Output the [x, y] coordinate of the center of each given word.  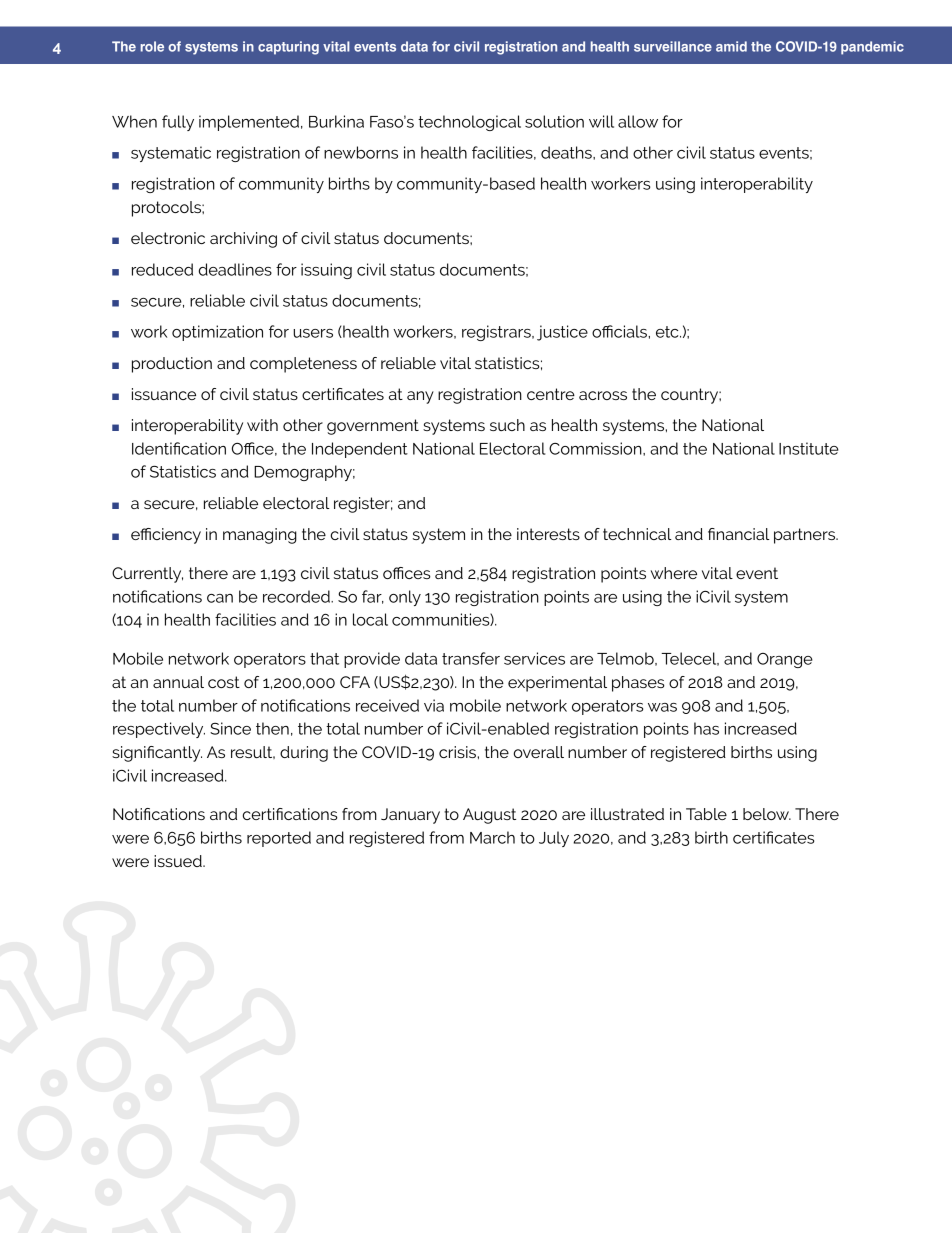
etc [668, 332]
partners [806, 536]
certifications [290, 814]
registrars [497, 333]
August [489, 816]
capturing [288, 48]
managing [260, 536]
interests [548, 534]
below [767, 814]
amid [731, 46]
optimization [217, 333]
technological [469, 123]
